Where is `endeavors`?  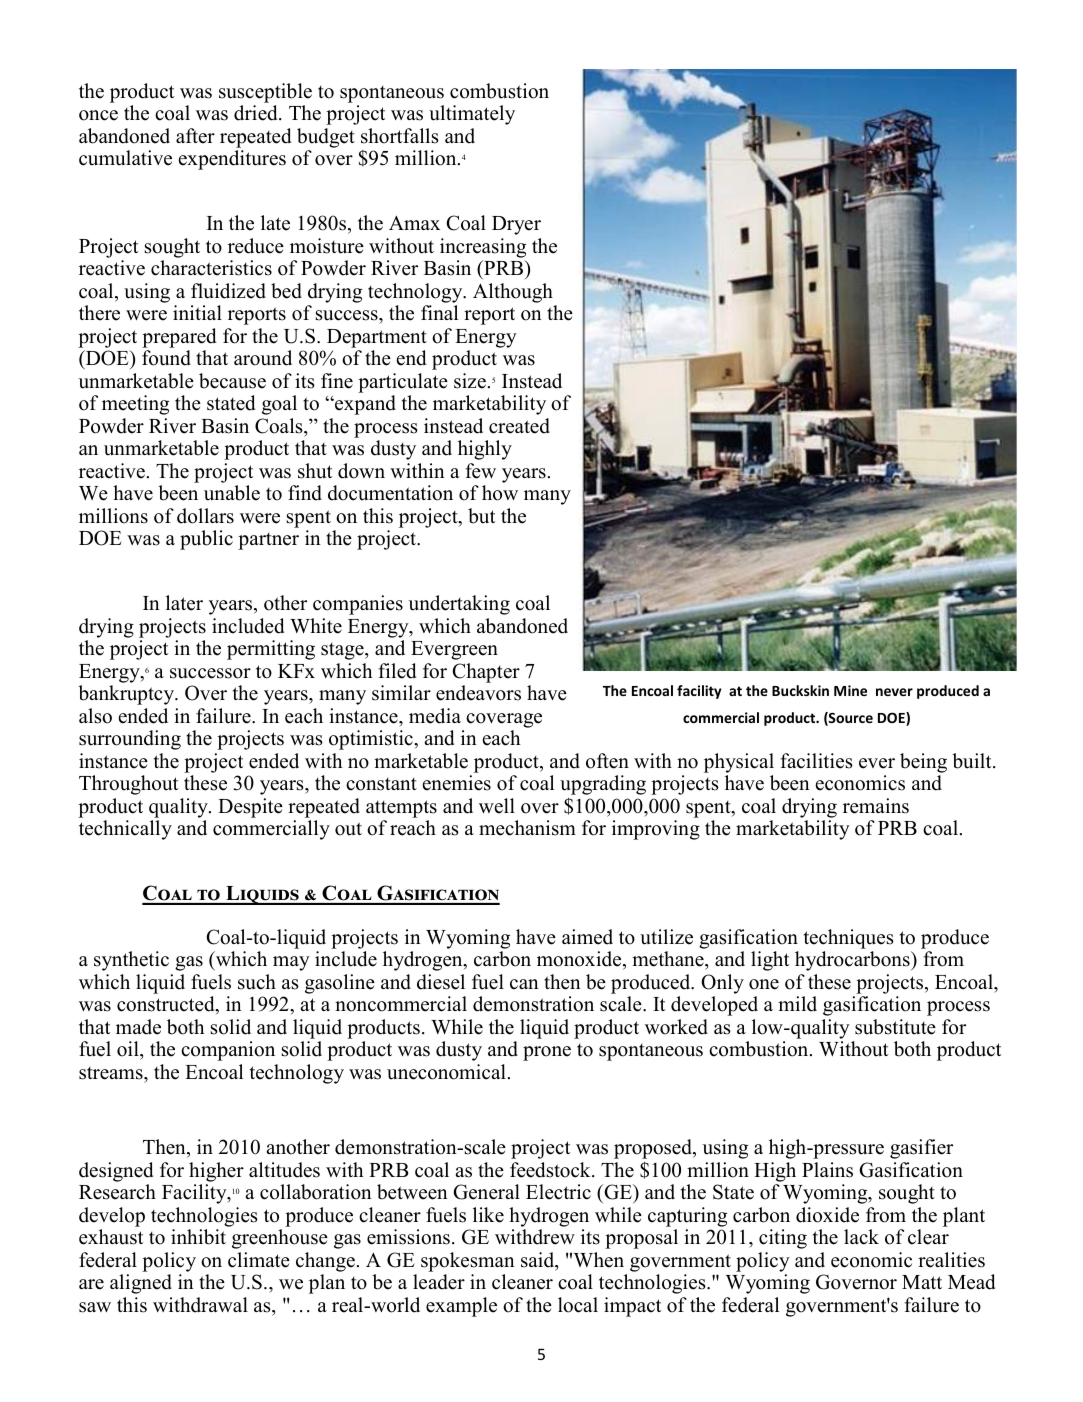
endeavors is located at coordinates (478, 693).
